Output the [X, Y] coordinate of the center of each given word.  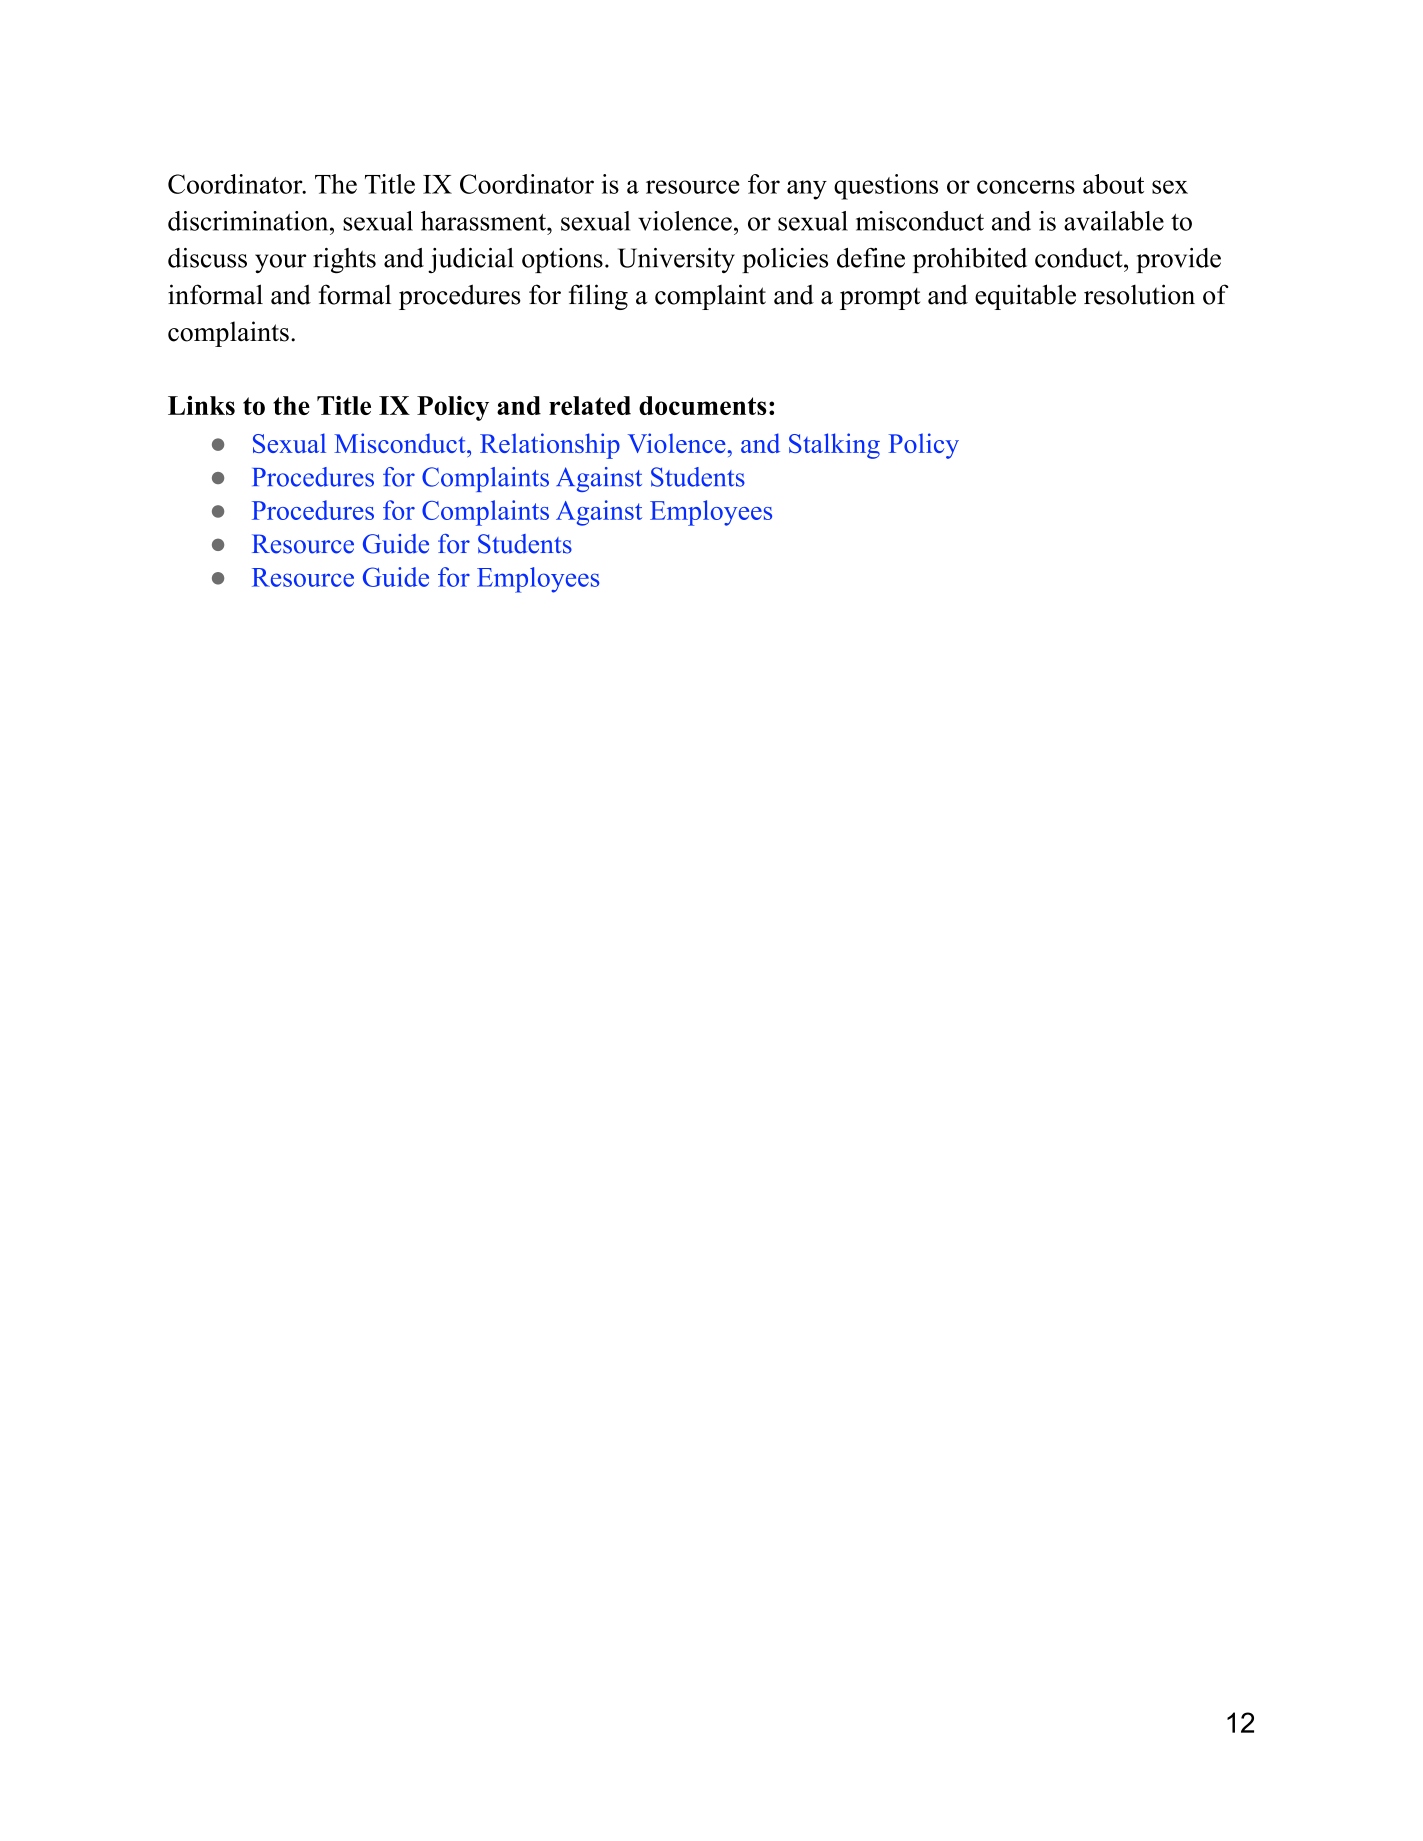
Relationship [550, 446]
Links [201, 405]
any [807, 190]
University [676, 260]
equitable [1025, 297]
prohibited [970, 260]
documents [702, 405]
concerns [1026, 187]
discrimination [249, 221]
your [280, 263]
